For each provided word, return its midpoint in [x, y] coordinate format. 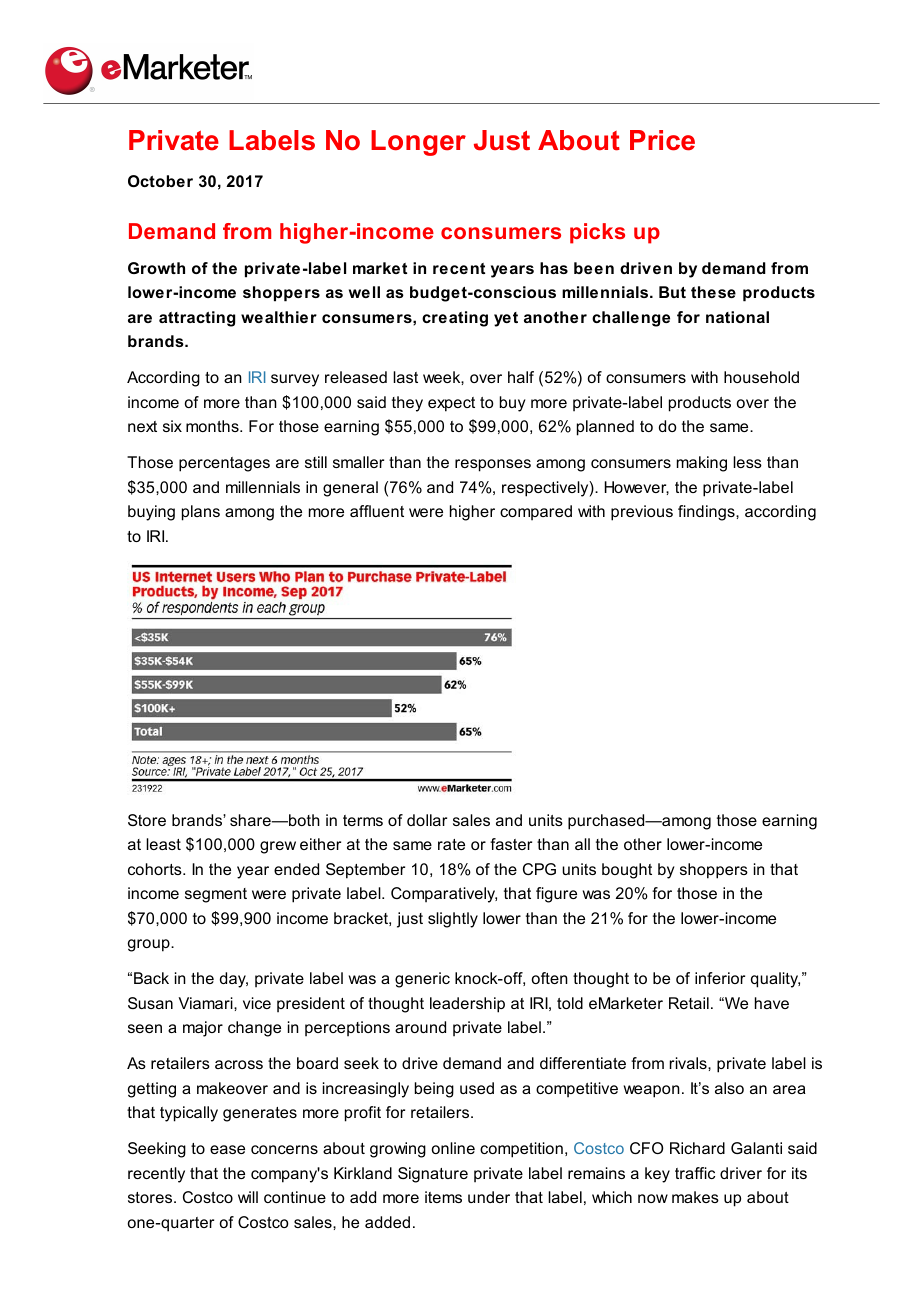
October [160, 181]
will [248, 1197]
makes [695, 1197]
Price [662, 140]
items [443, 1197]
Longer [418, 143]
